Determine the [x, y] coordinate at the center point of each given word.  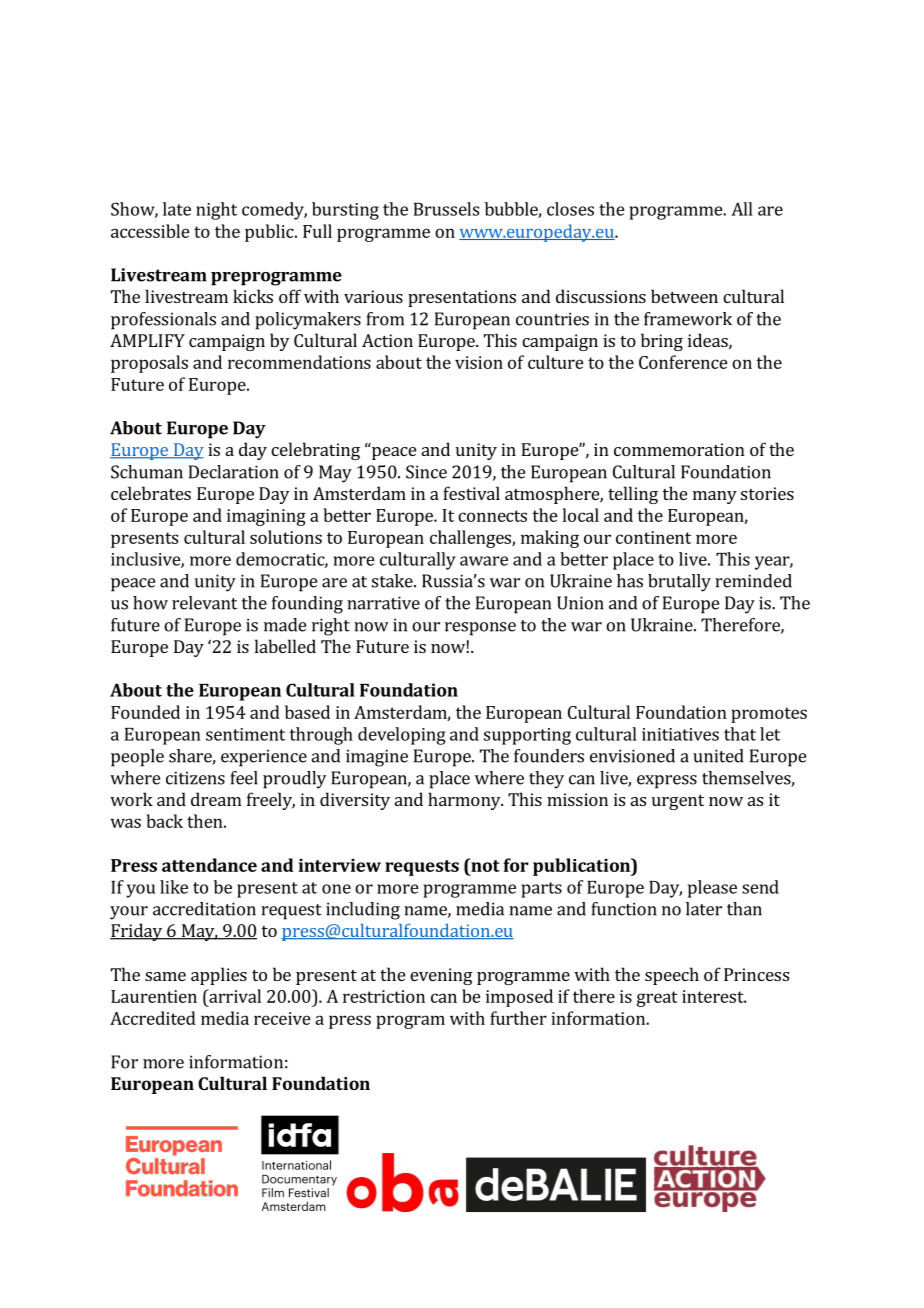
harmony [465, 801]
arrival [234, 996]
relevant [204, 603]
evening [441, 976]
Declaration [234, 472]
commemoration [679, 449]
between [684, 296]
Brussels [446, 209]
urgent [678, 802]
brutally [679, 583]
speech [672, 976]
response [480, 629]
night [216, 211]
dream [216, 799]
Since [426, 472]
